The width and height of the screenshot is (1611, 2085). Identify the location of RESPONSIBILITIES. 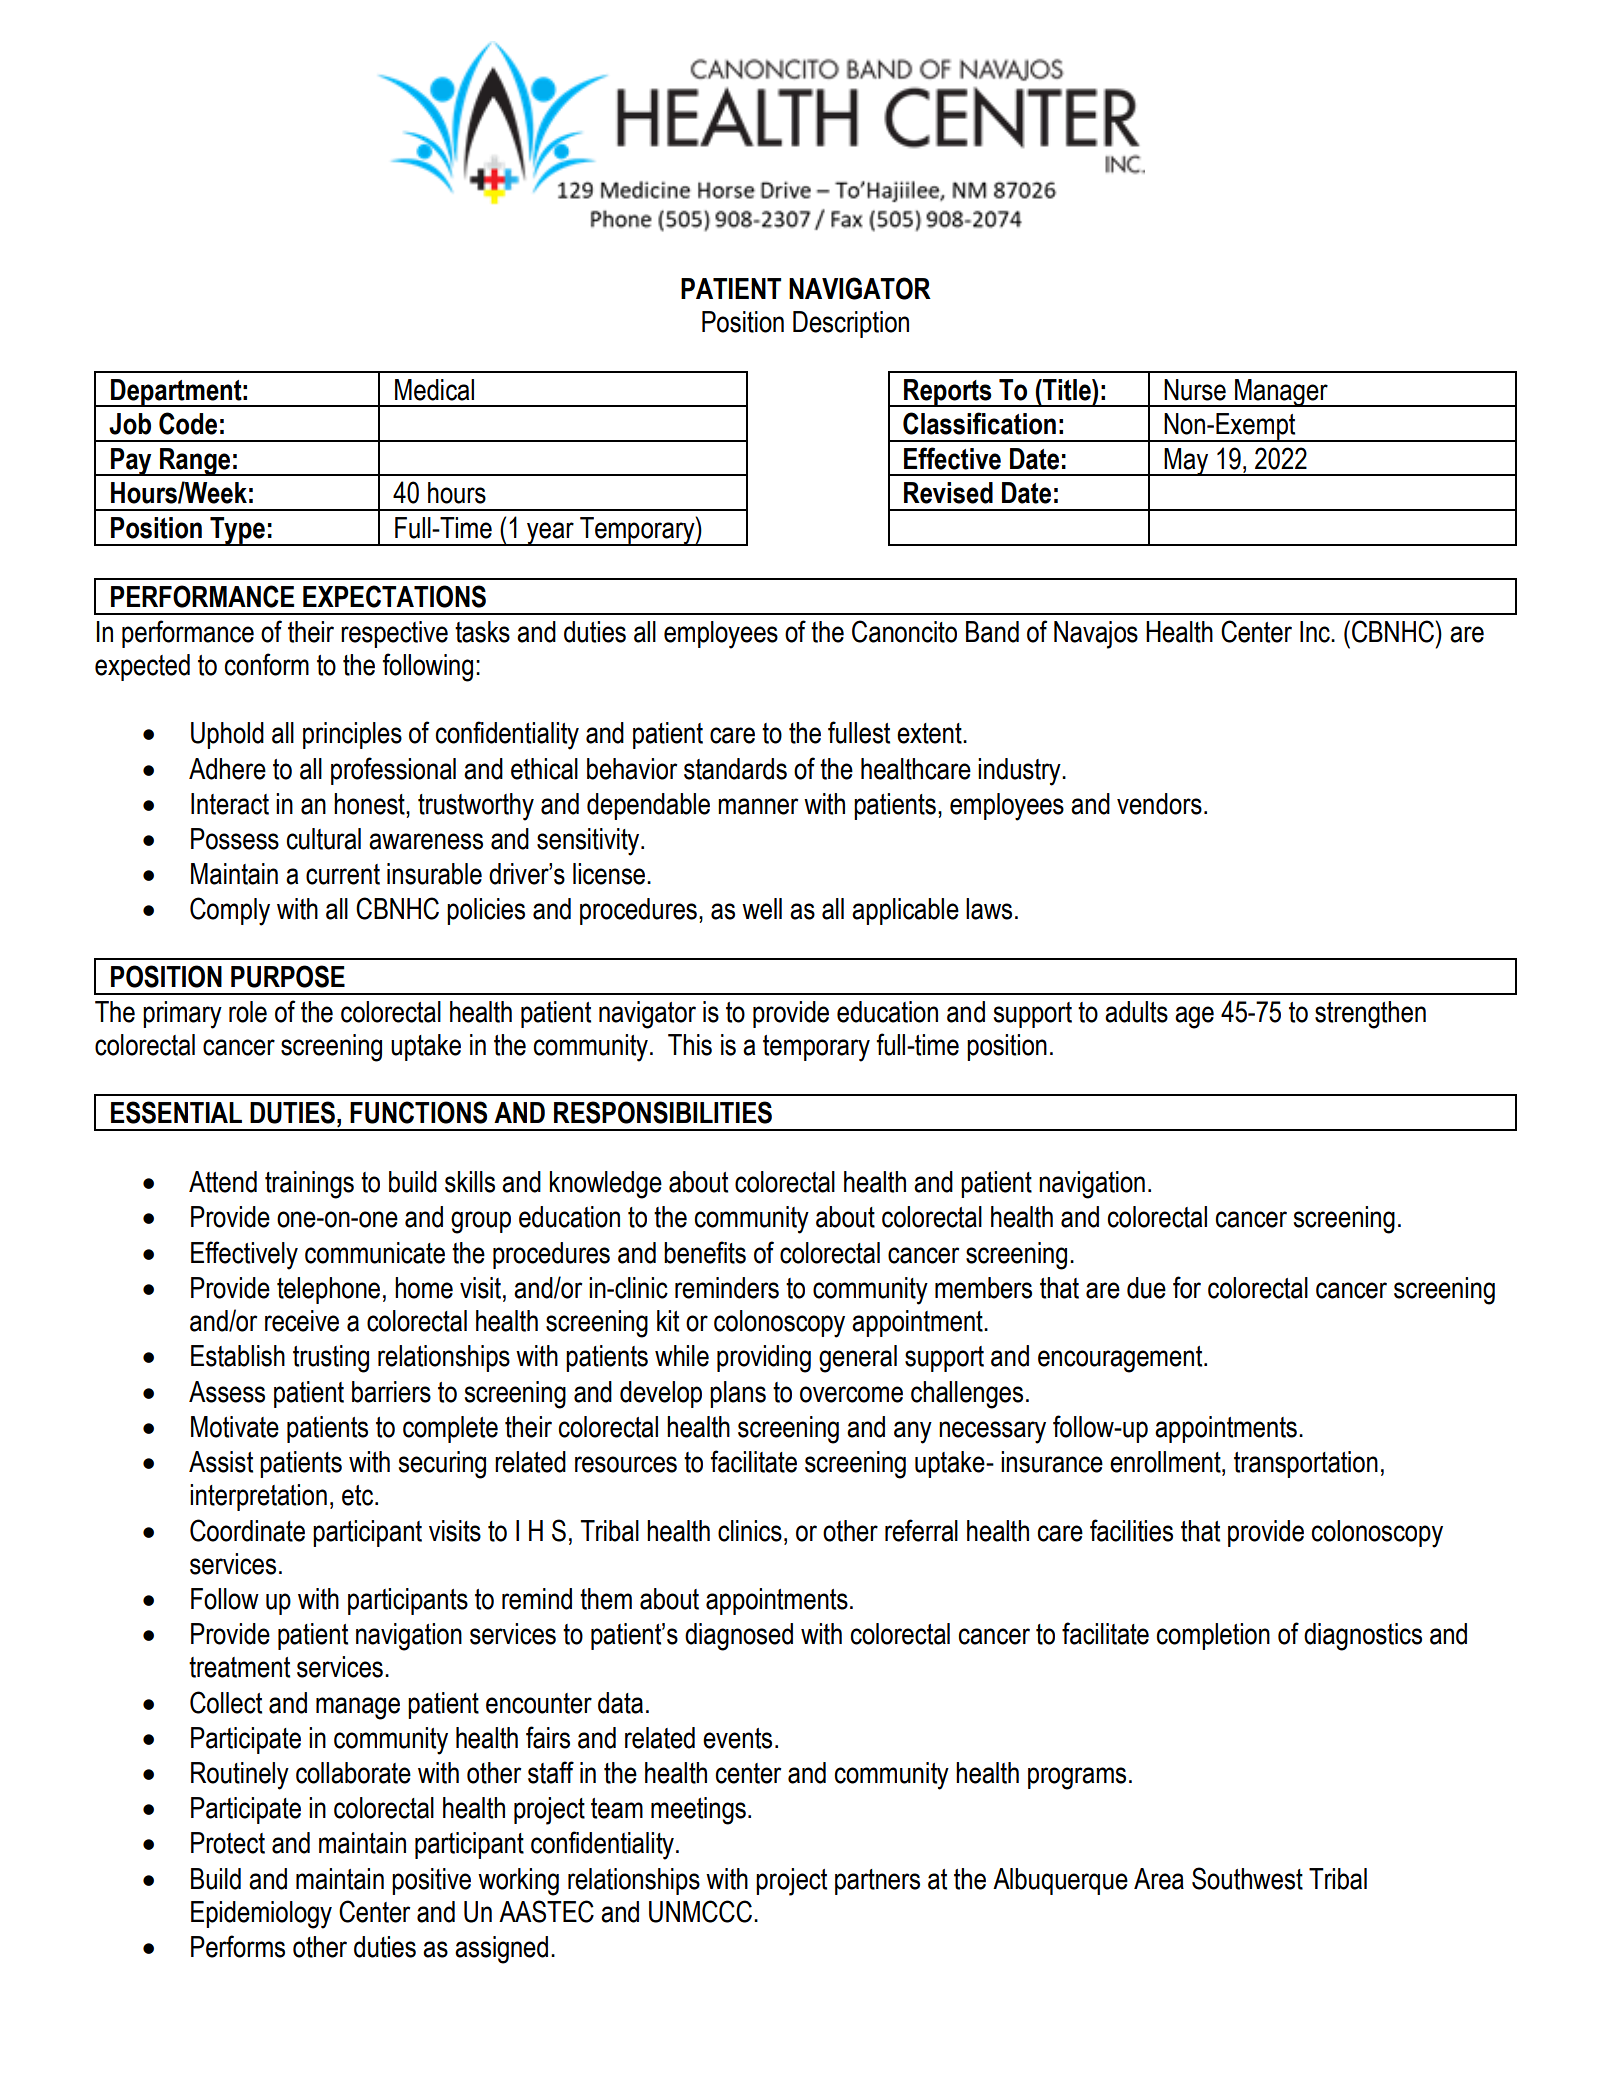
(663, 1112).
